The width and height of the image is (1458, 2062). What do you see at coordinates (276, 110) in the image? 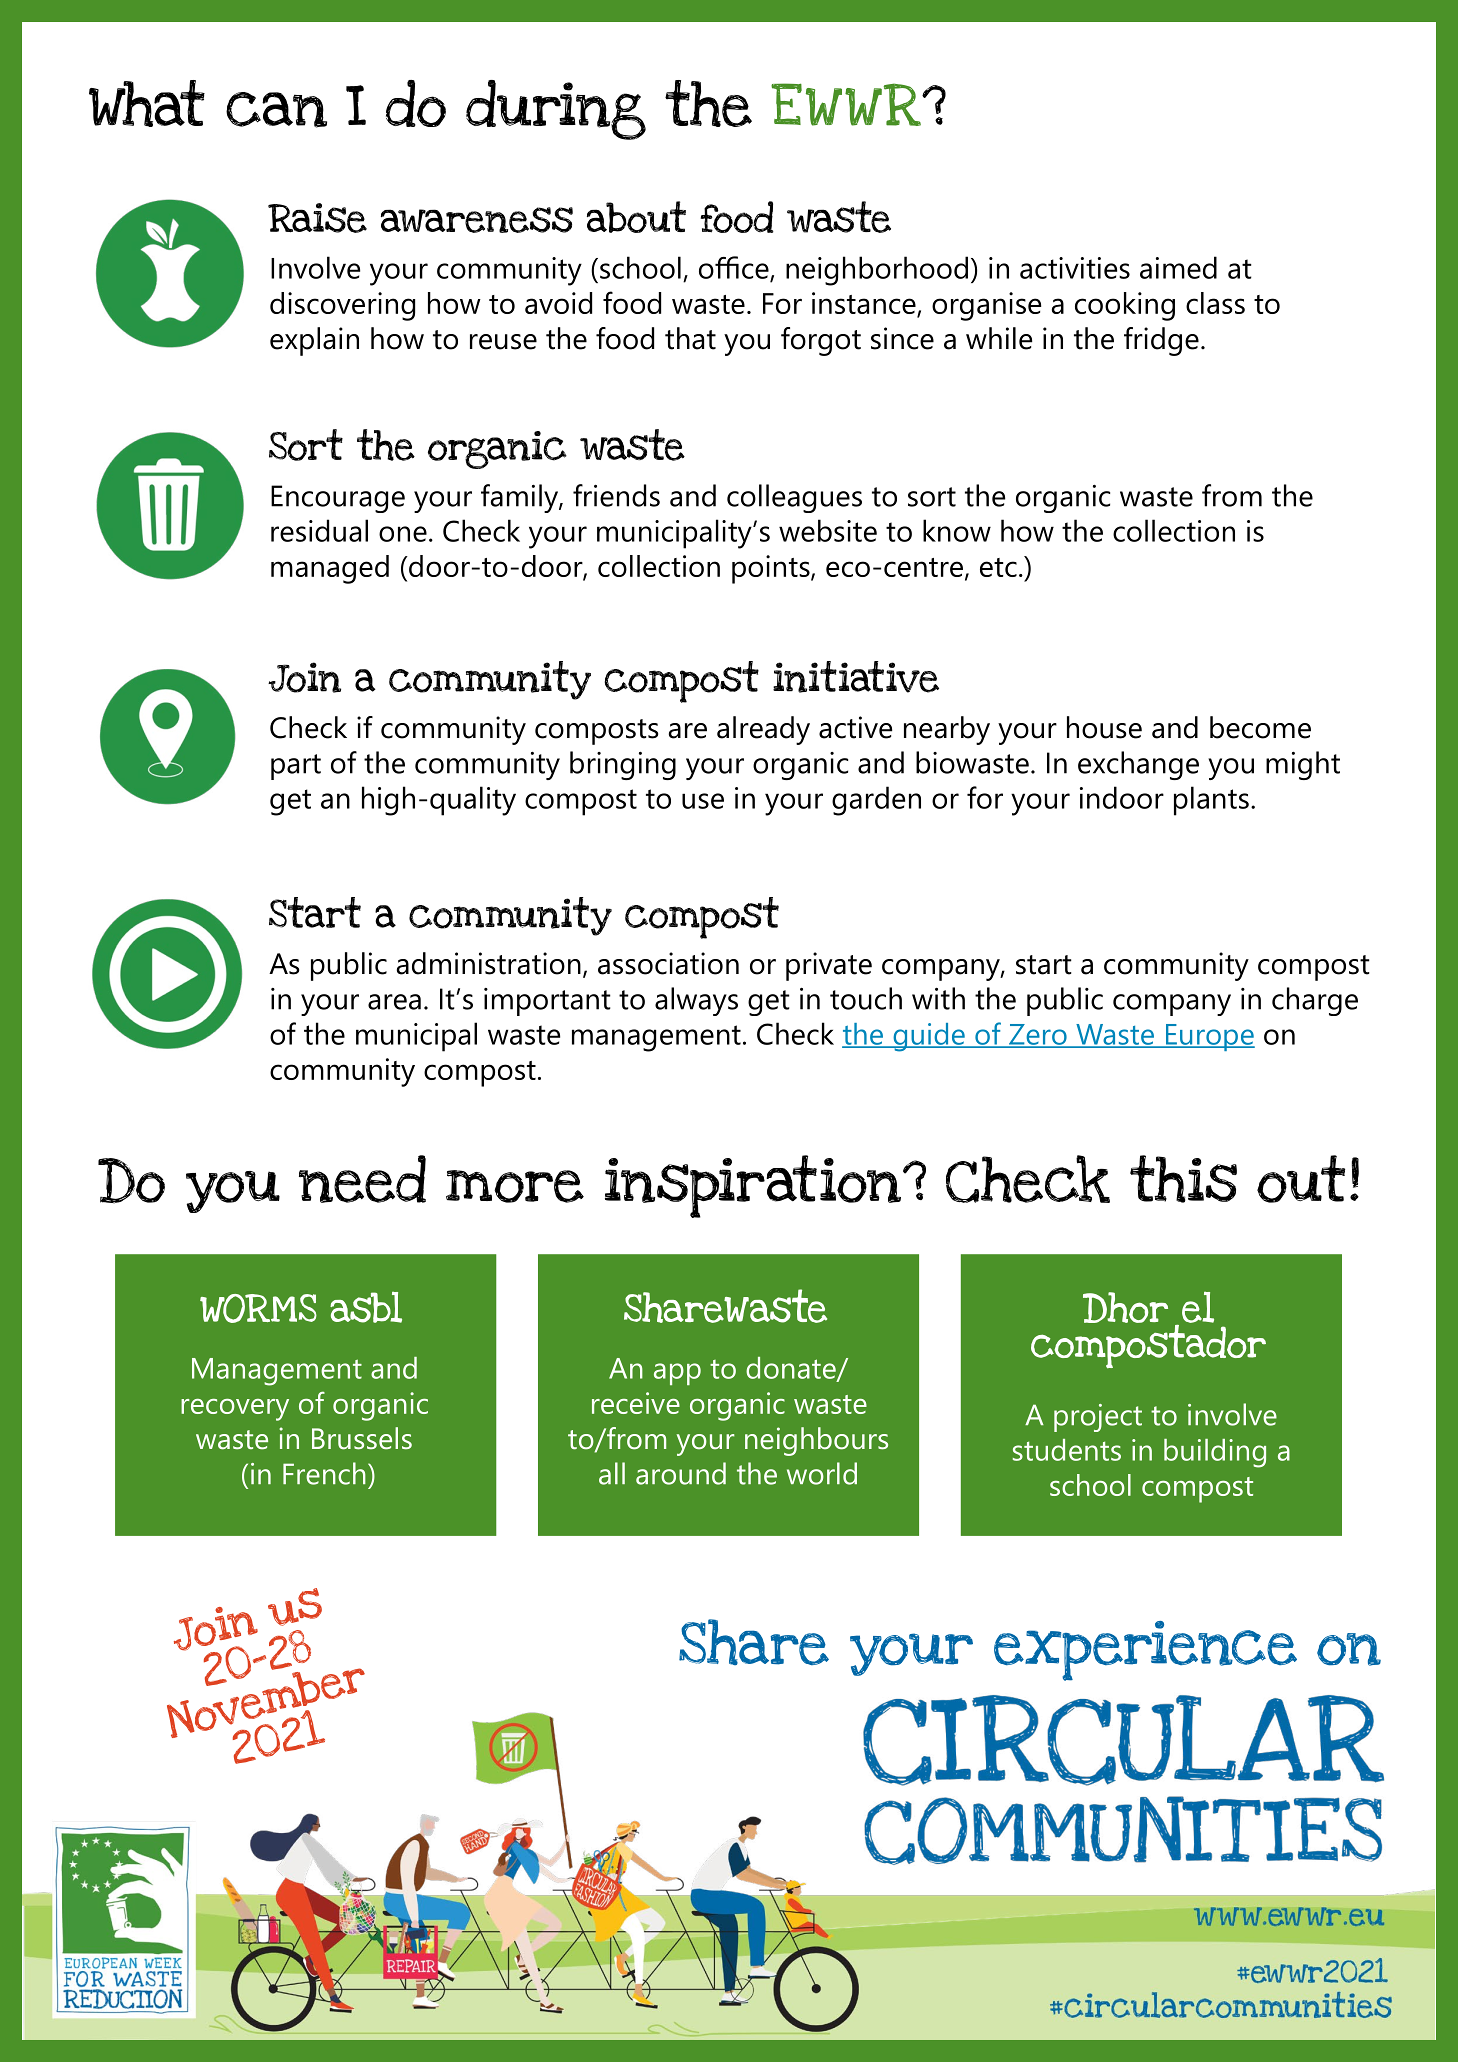
I see `can` at bounding box center [276, 110].
